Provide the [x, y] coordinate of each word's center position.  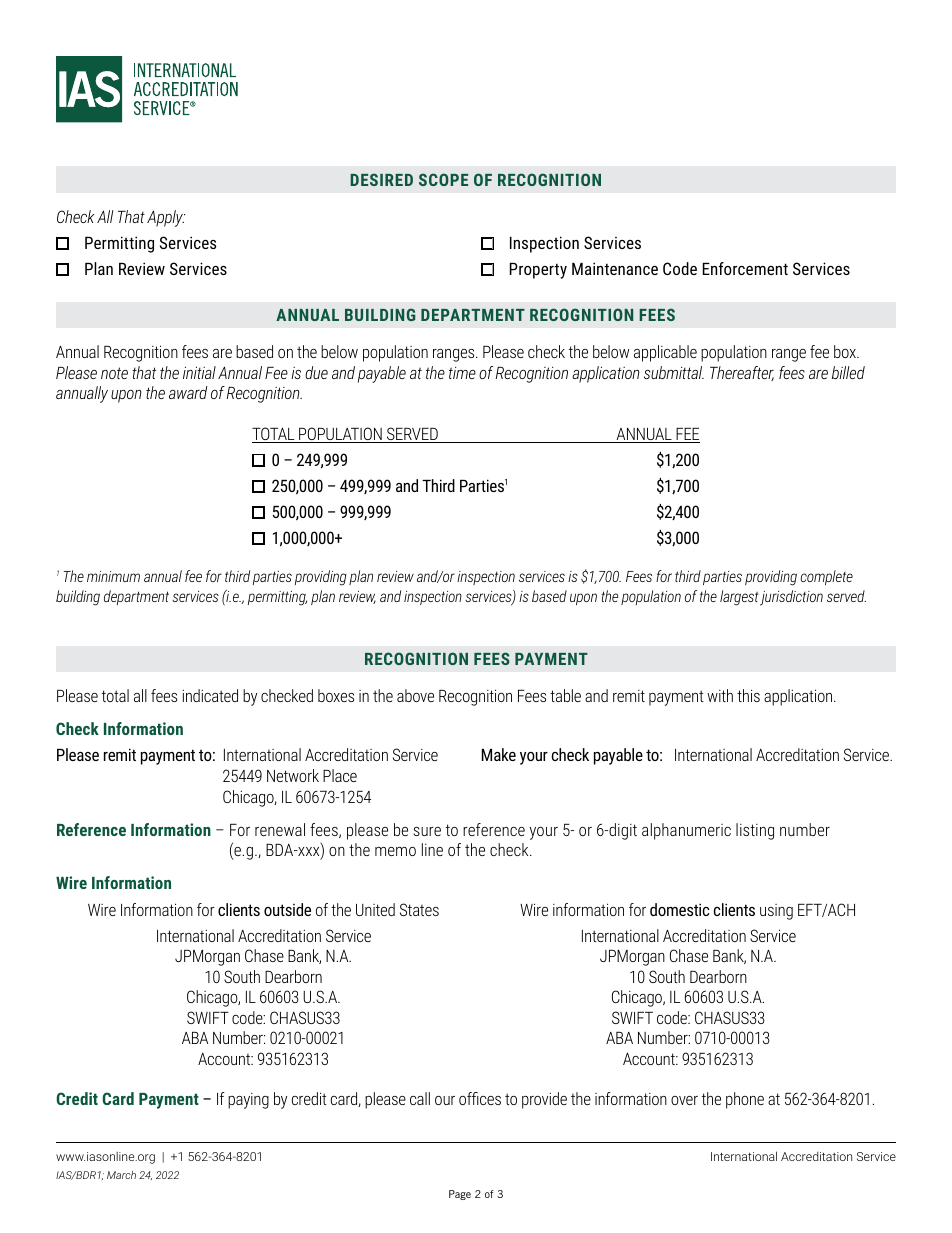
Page [460, 1195]
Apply [166, 218]
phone [745, 1100]
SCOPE [443, 179]
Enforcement [745, 268]
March [121, 1175]
